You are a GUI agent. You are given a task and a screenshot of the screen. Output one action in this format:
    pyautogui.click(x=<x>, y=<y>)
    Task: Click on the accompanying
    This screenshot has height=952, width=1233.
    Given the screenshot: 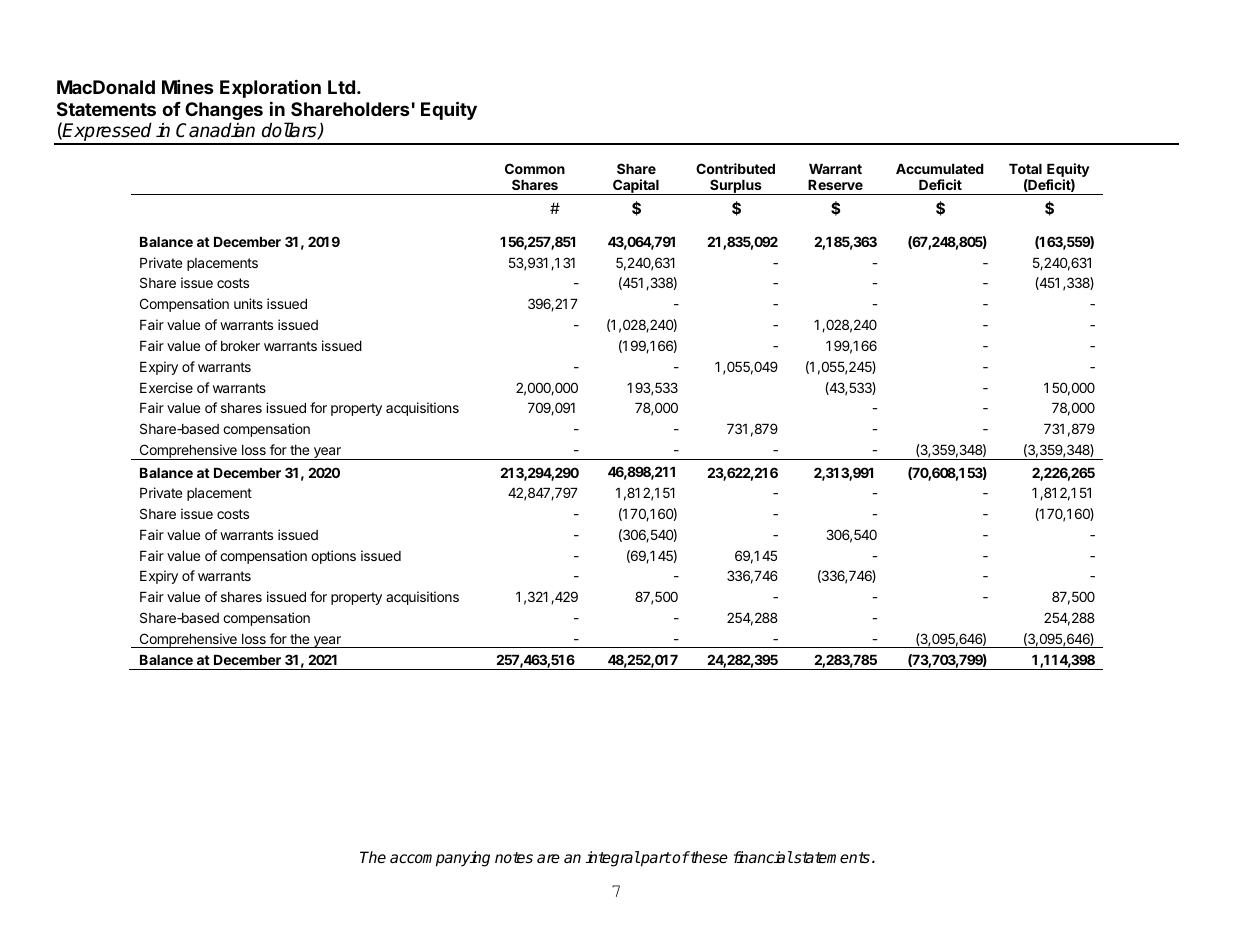 What is the action you would take?
    pyautogui.click(x=440, y=859)
